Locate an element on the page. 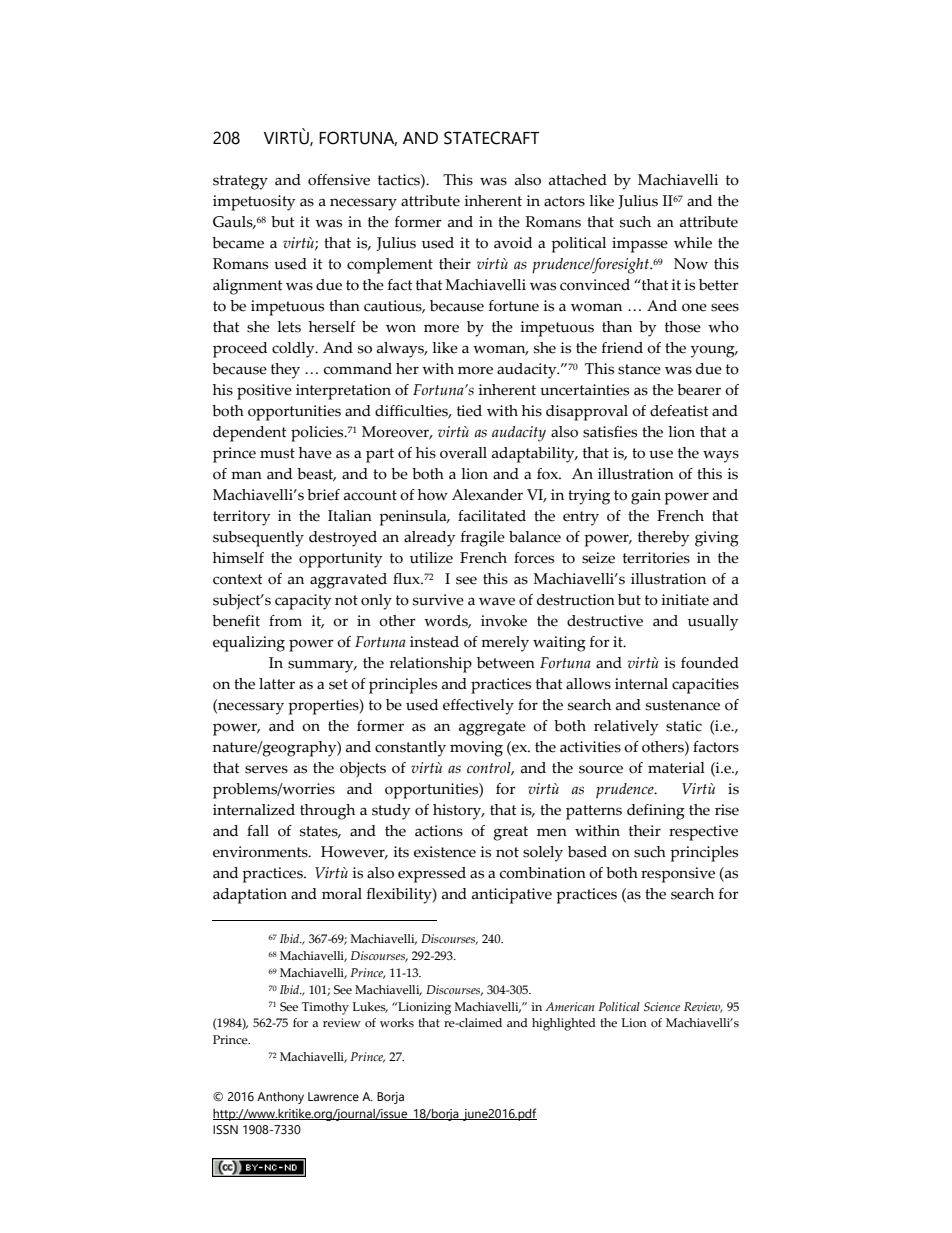  Anthony is located at coordinates (280, 1098).
